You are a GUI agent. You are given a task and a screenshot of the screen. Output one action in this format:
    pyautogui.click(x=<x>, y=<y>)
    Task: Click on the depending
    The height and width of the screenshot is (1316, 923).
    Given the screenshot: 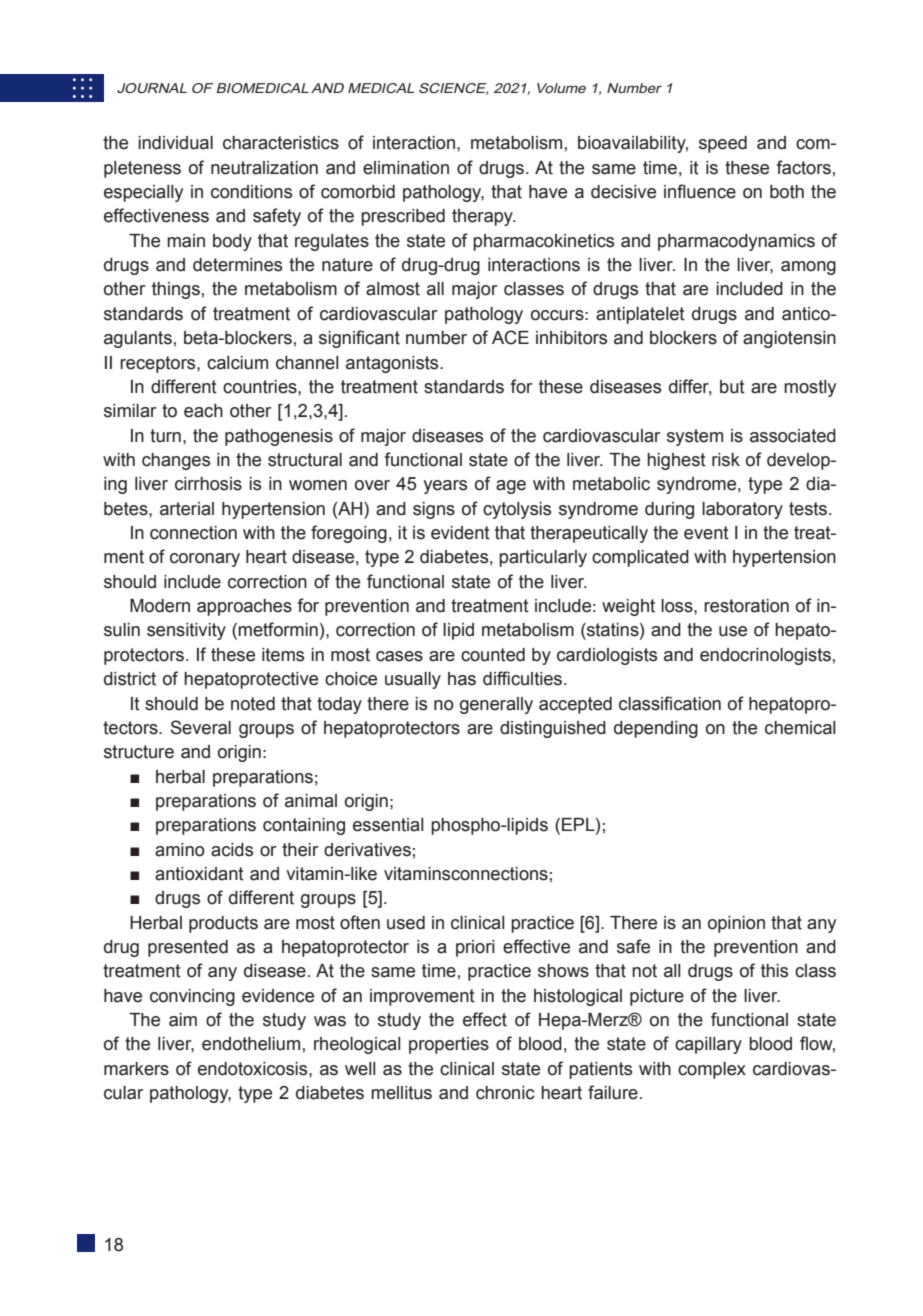 What is the action you would take?
    pyautogui.click(x=656, y=729)
